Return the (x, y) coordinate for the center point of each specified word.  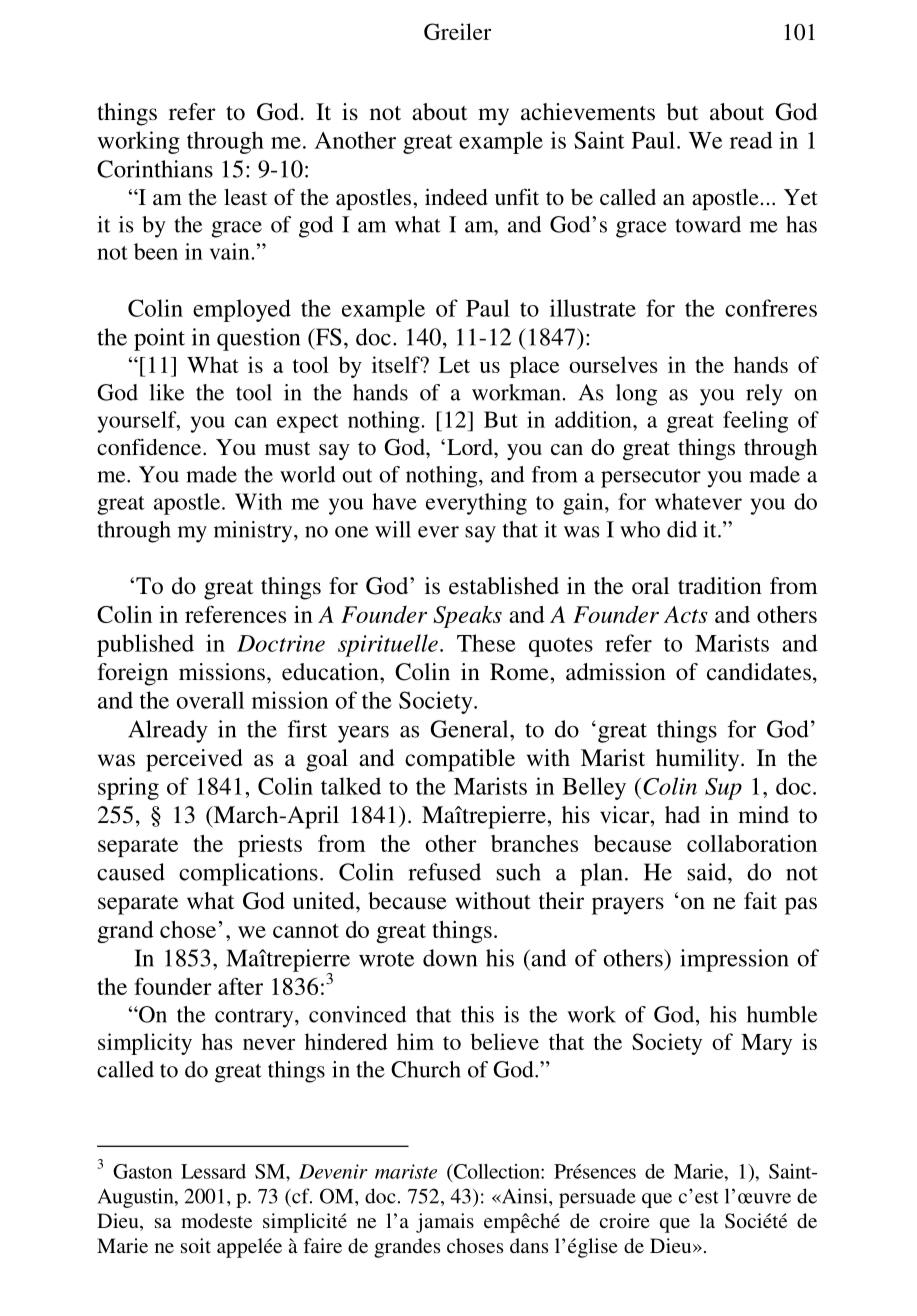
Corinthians (155, 169)
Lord (471, 447)
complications (248, 874)
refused (444, 872)
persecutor (651, 478)
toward (708, 224)
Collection (496, 1172)
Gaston (142, 1171)
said (708, 872)
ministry (254, 532)
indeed (456, 196)
